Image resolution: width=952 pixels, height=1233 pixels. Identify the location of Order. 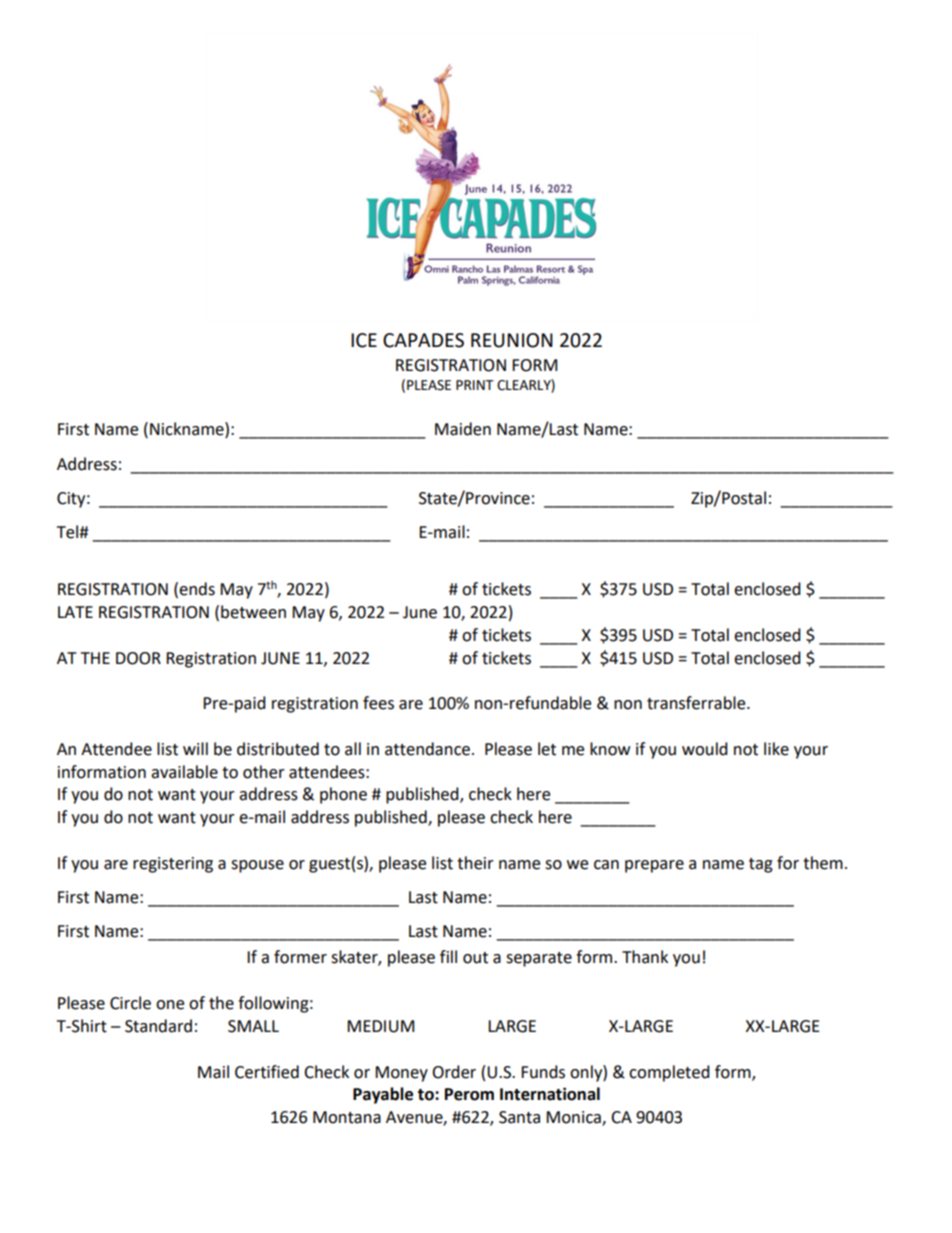
(454, 1072).
